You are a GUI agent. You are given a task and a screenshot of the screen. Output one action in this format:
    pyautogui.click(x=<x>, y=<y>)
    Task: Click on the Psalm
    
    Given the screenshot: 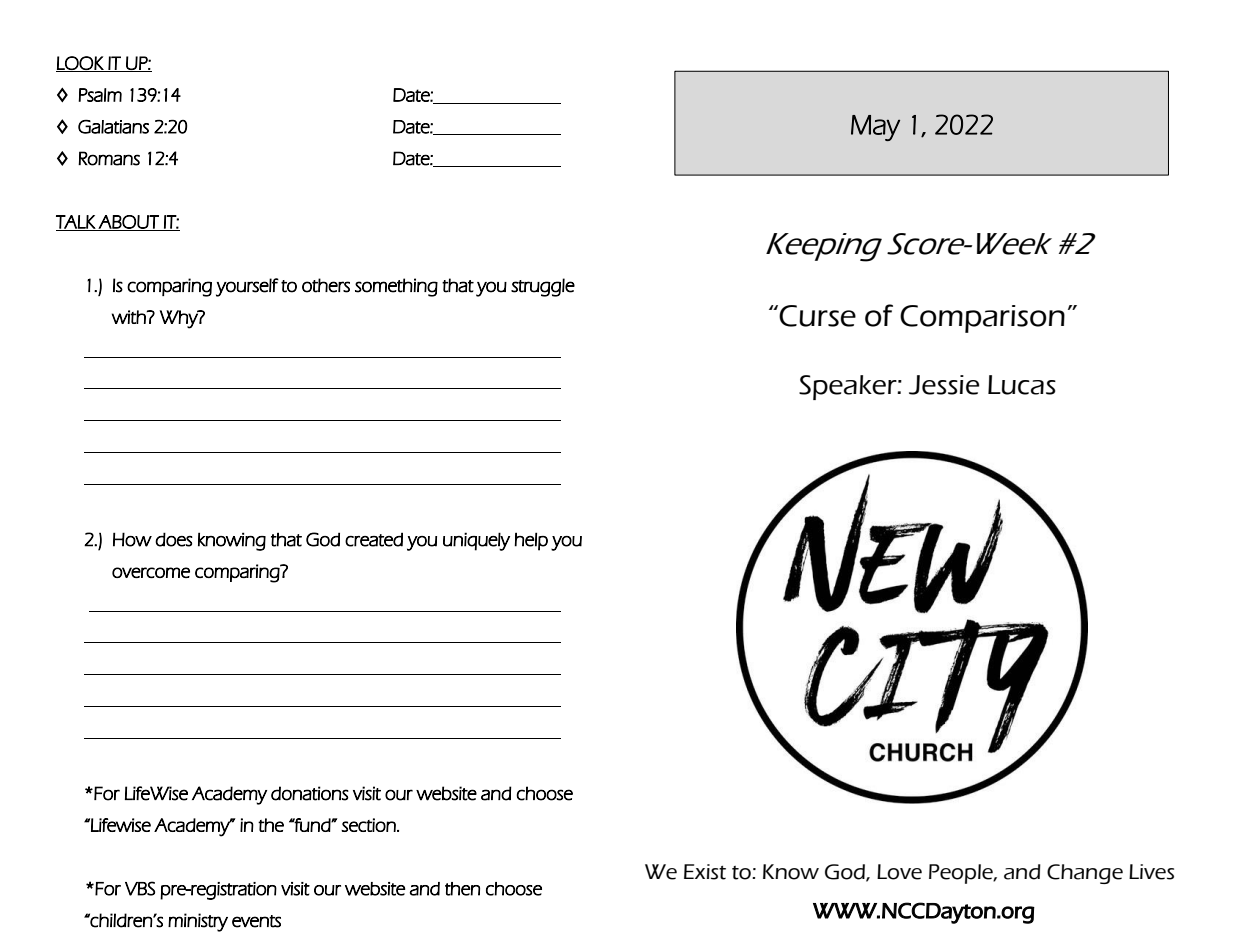 What is the action you would take?
    pyautogui.click(x=100, y=95)
